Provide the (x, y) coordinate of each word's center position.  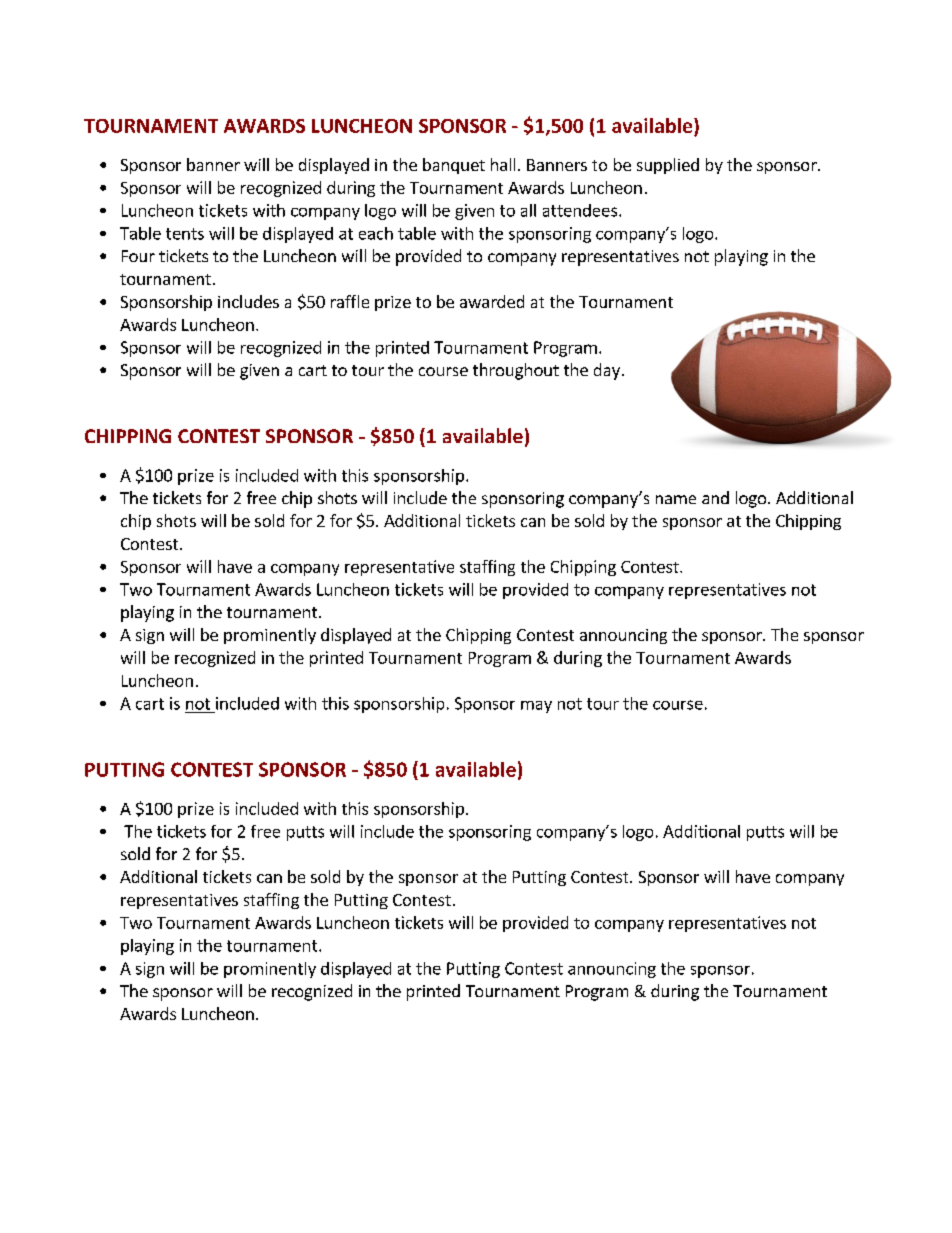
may (536, 707)
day (607, 371)
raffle (350, 301)
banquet (454, 166)
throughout (516, 371)
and (715, 497)
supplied (668, 166)
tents (185, 234)
